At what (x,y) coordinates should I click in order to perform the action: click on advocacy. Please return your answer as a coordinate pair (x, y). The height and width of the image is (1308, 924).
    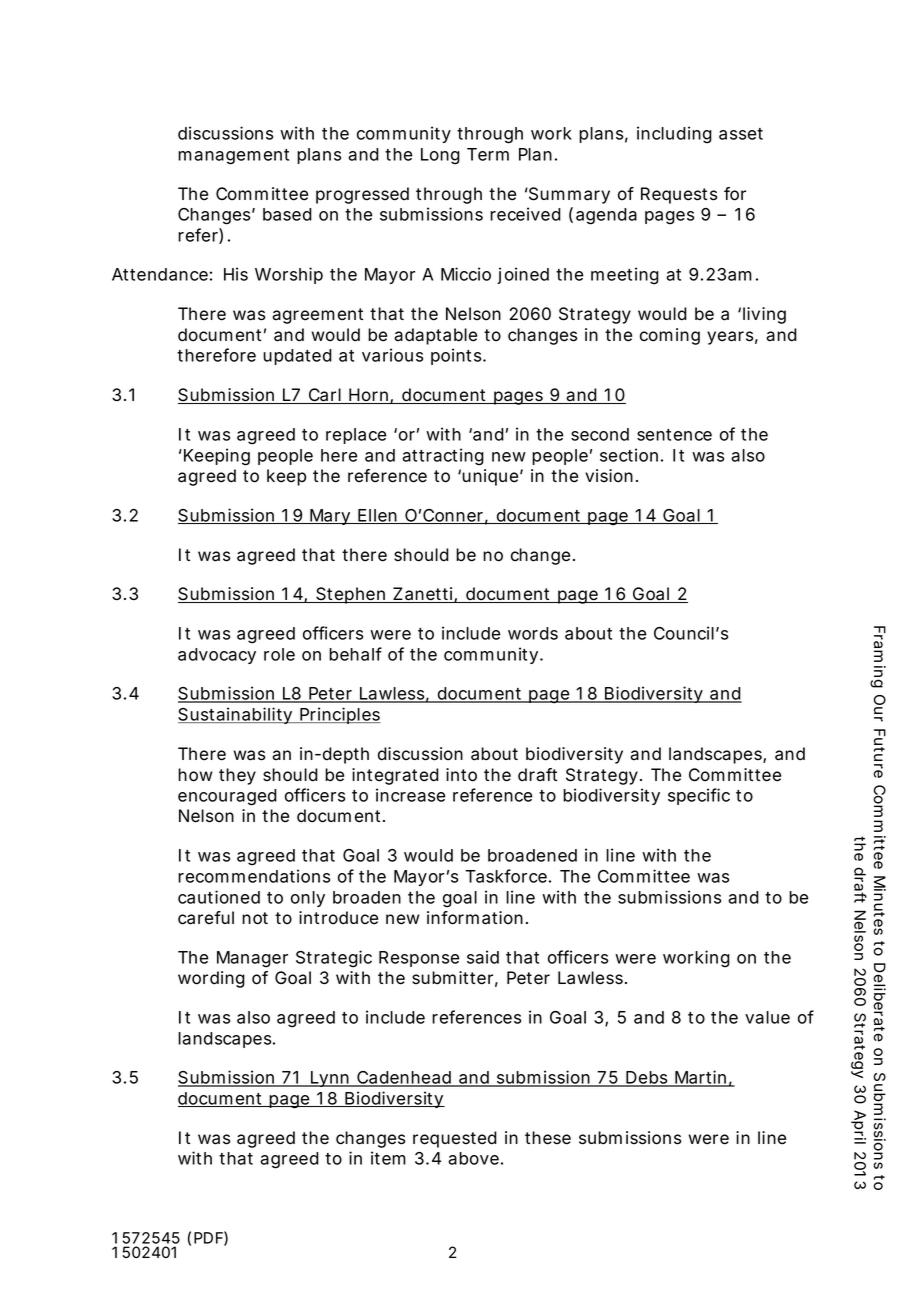
    Looking at the image, I should click on (217, 656).
